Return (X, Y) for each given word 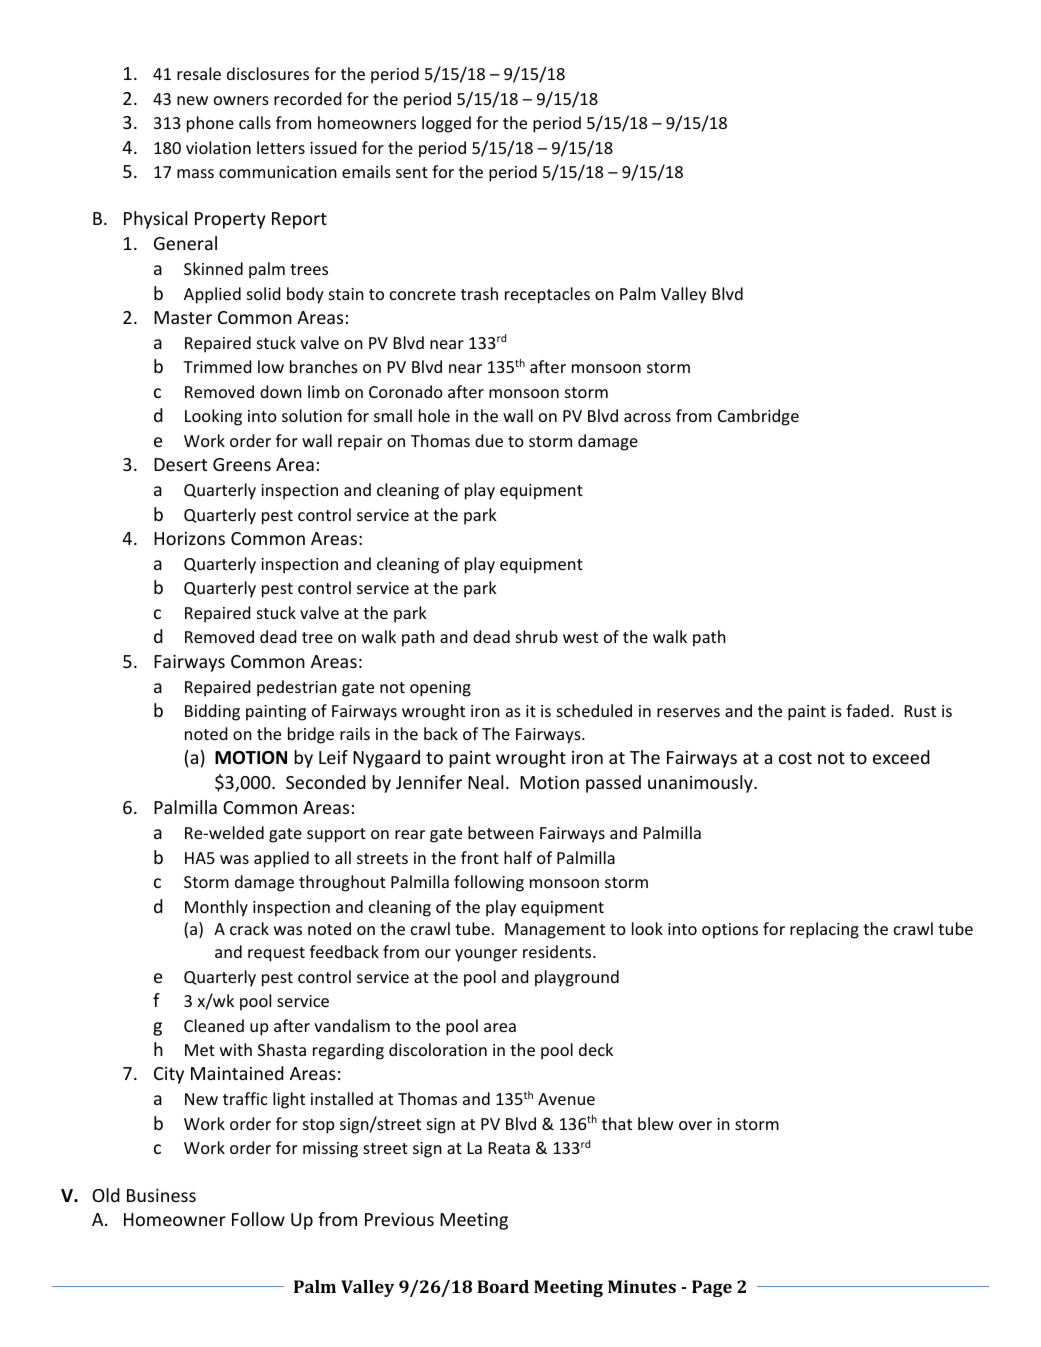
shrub (537, 636)
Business (161, 1195)
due (489, 440)
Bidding (212, 712)
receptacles (547, 295)
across (647, 417)
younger (486, 955)
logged (446, 124)
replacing (824, 930)
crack (249, 928)
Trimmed (217, 366)
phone (210, 124)
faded (867, 710)
